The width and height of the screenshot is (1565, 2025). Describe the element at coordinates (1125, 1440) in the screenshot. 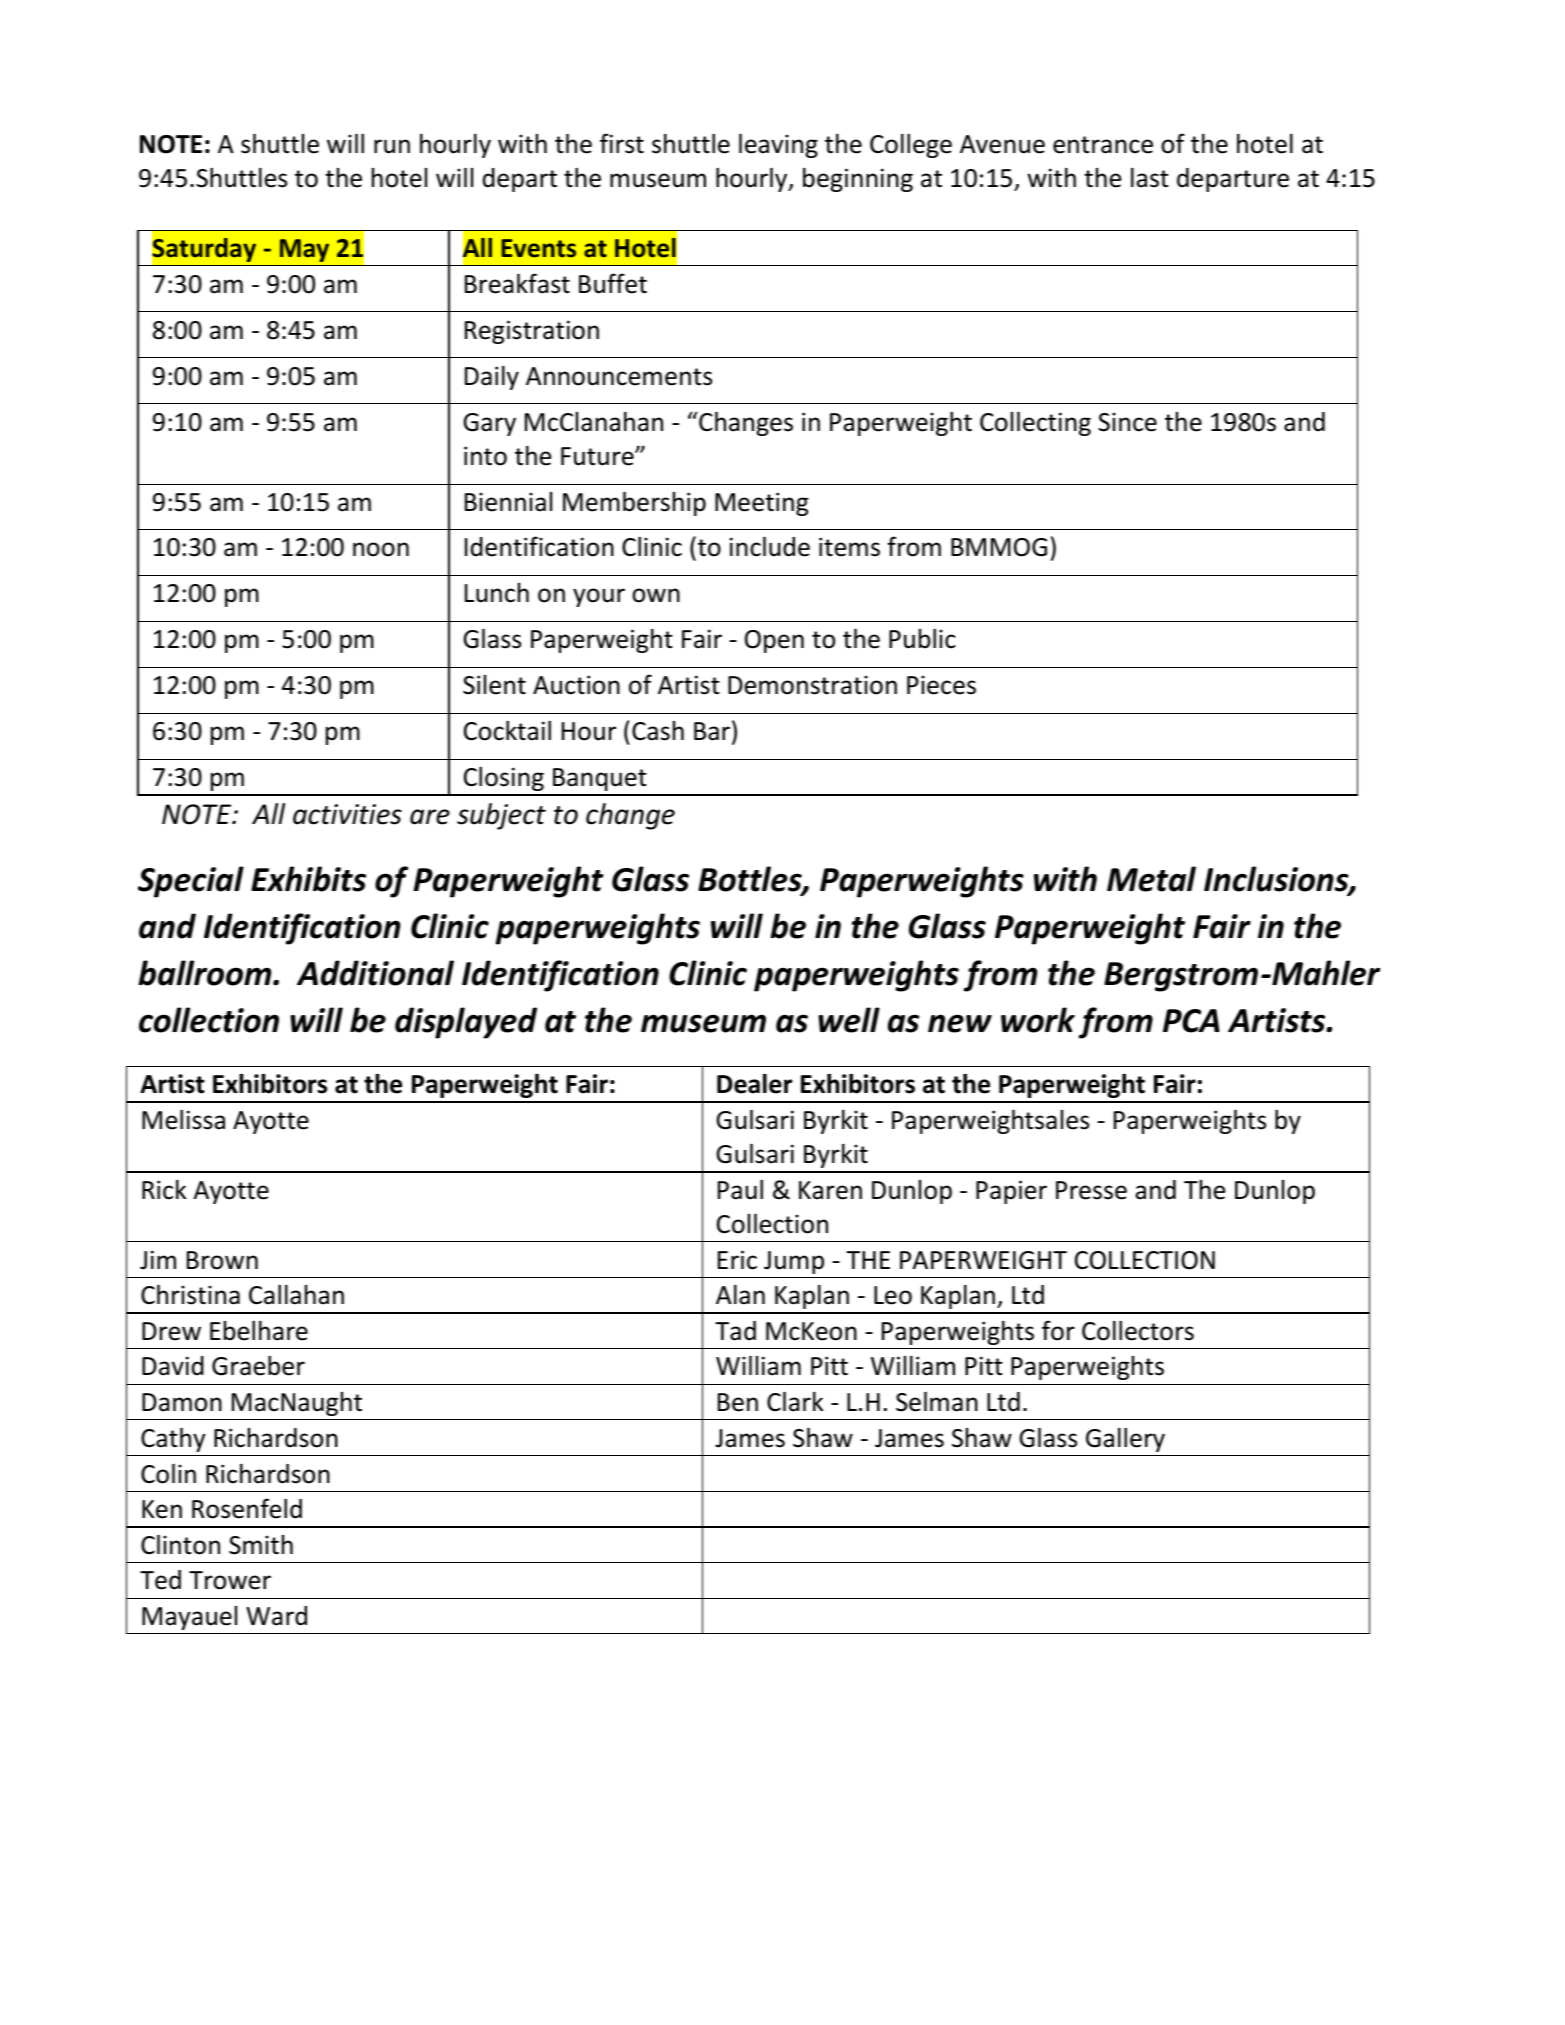

I see `Gallery` at that location.
